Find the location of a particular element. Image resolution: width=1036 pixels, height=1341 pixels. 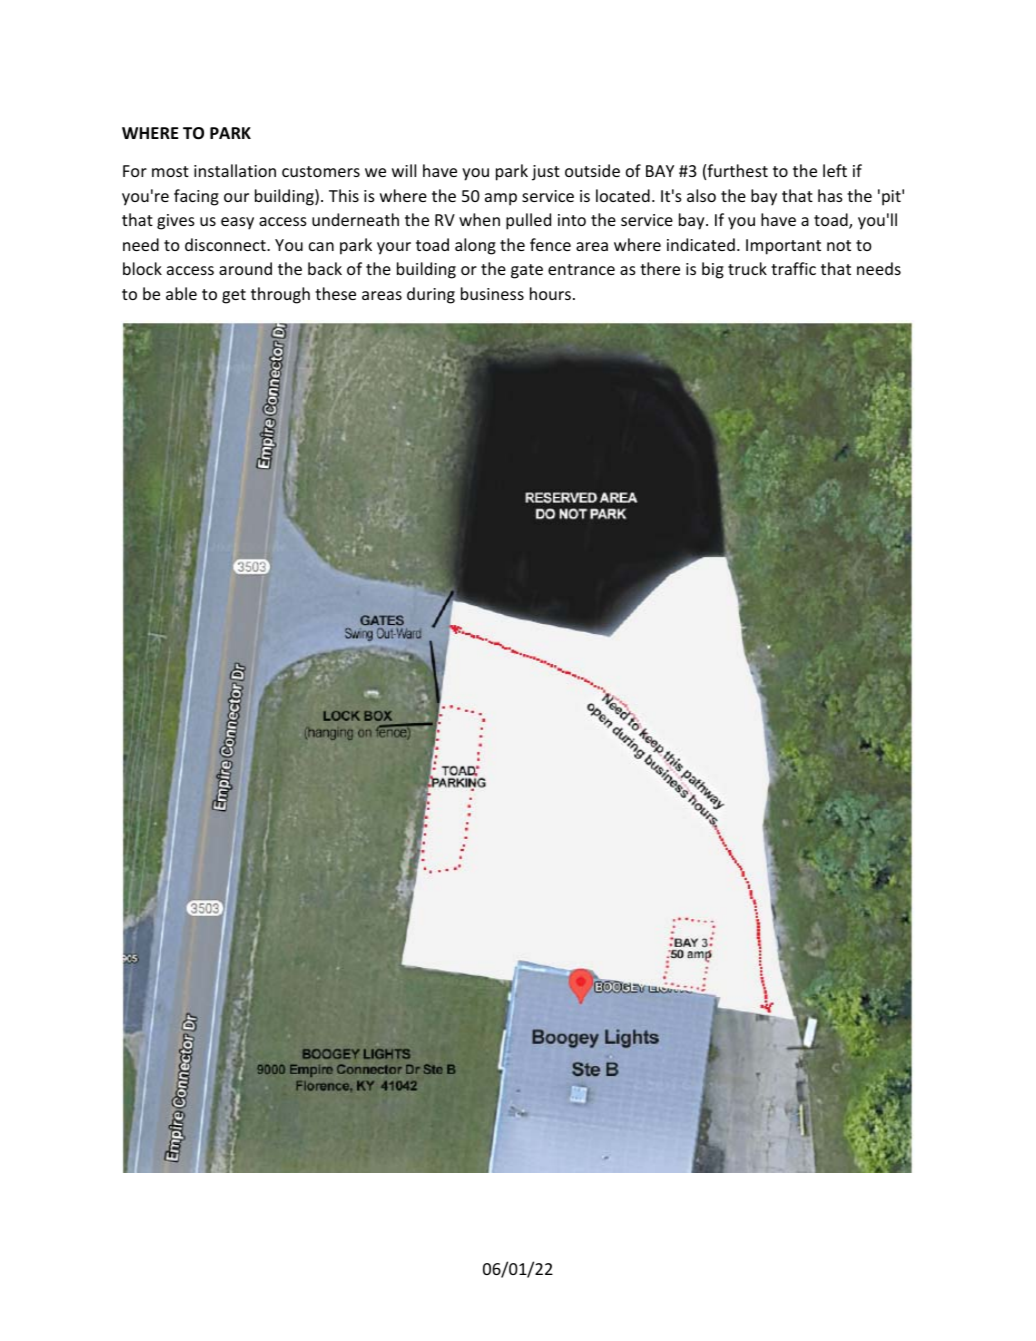

gate is located at coordinates (527, 271).
